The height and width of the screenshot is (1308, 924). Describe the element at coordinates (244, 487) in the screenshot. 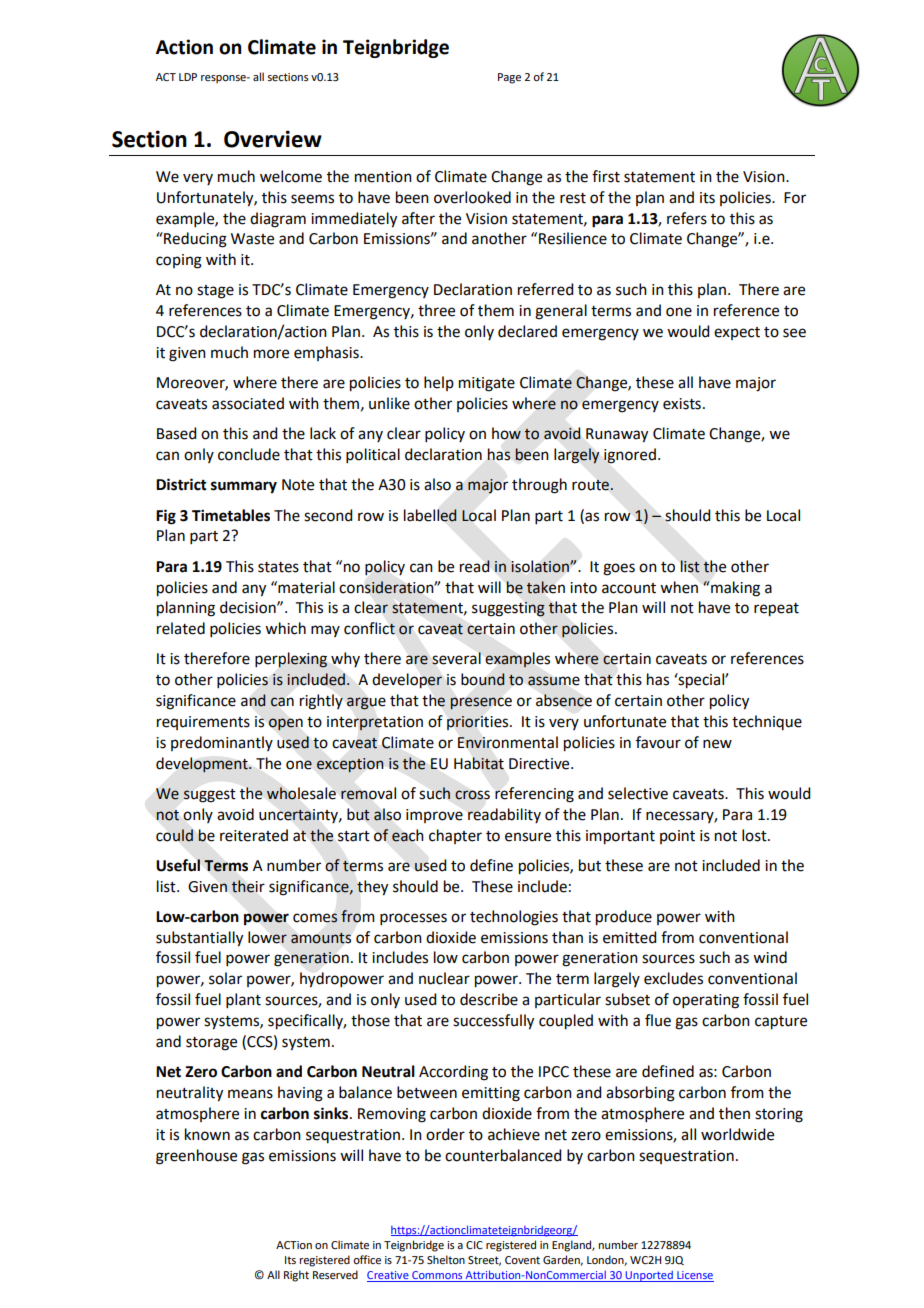

I see `summary` at that location.
